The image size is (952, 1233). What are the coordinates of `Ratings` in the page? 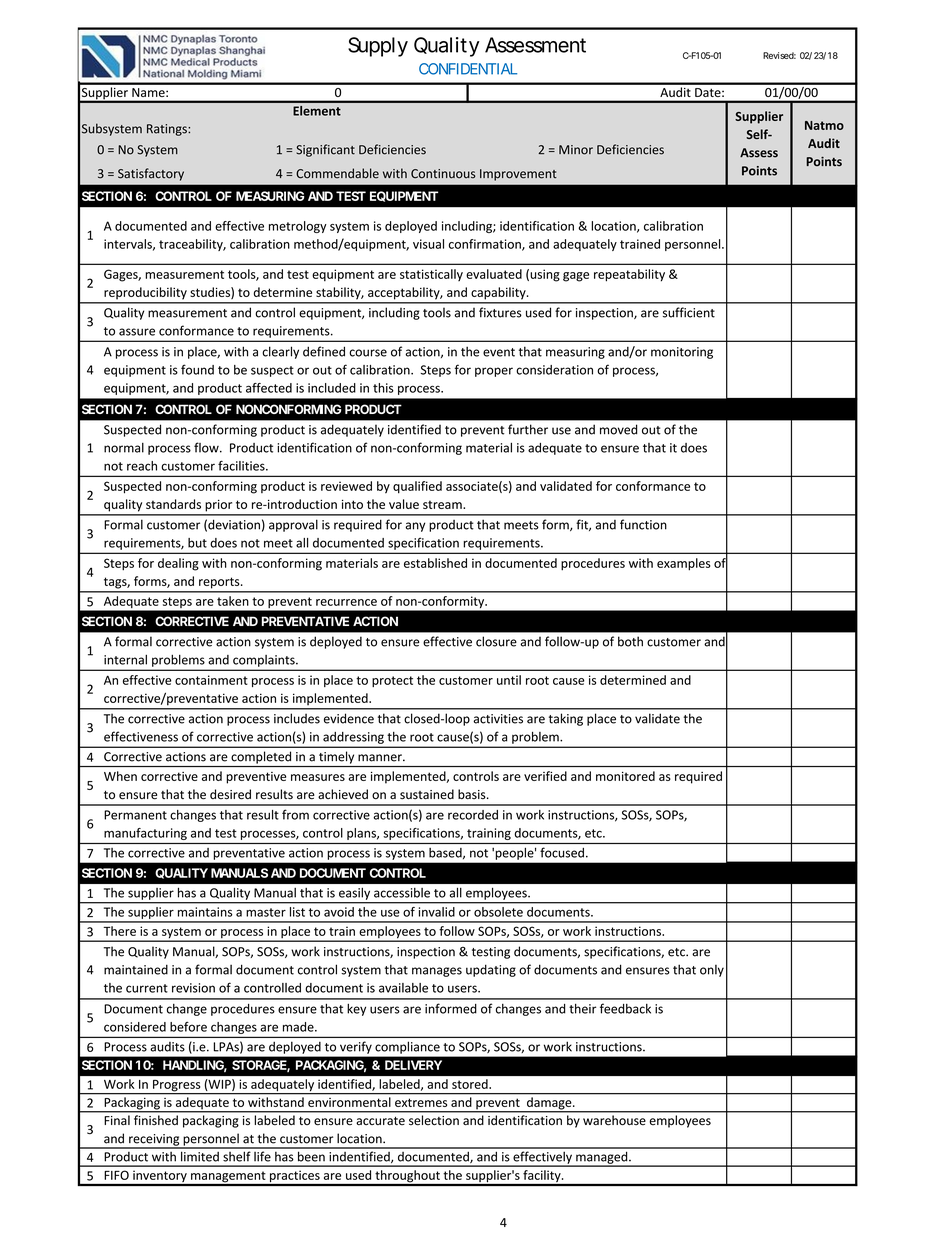 It's located at (168, 130).
